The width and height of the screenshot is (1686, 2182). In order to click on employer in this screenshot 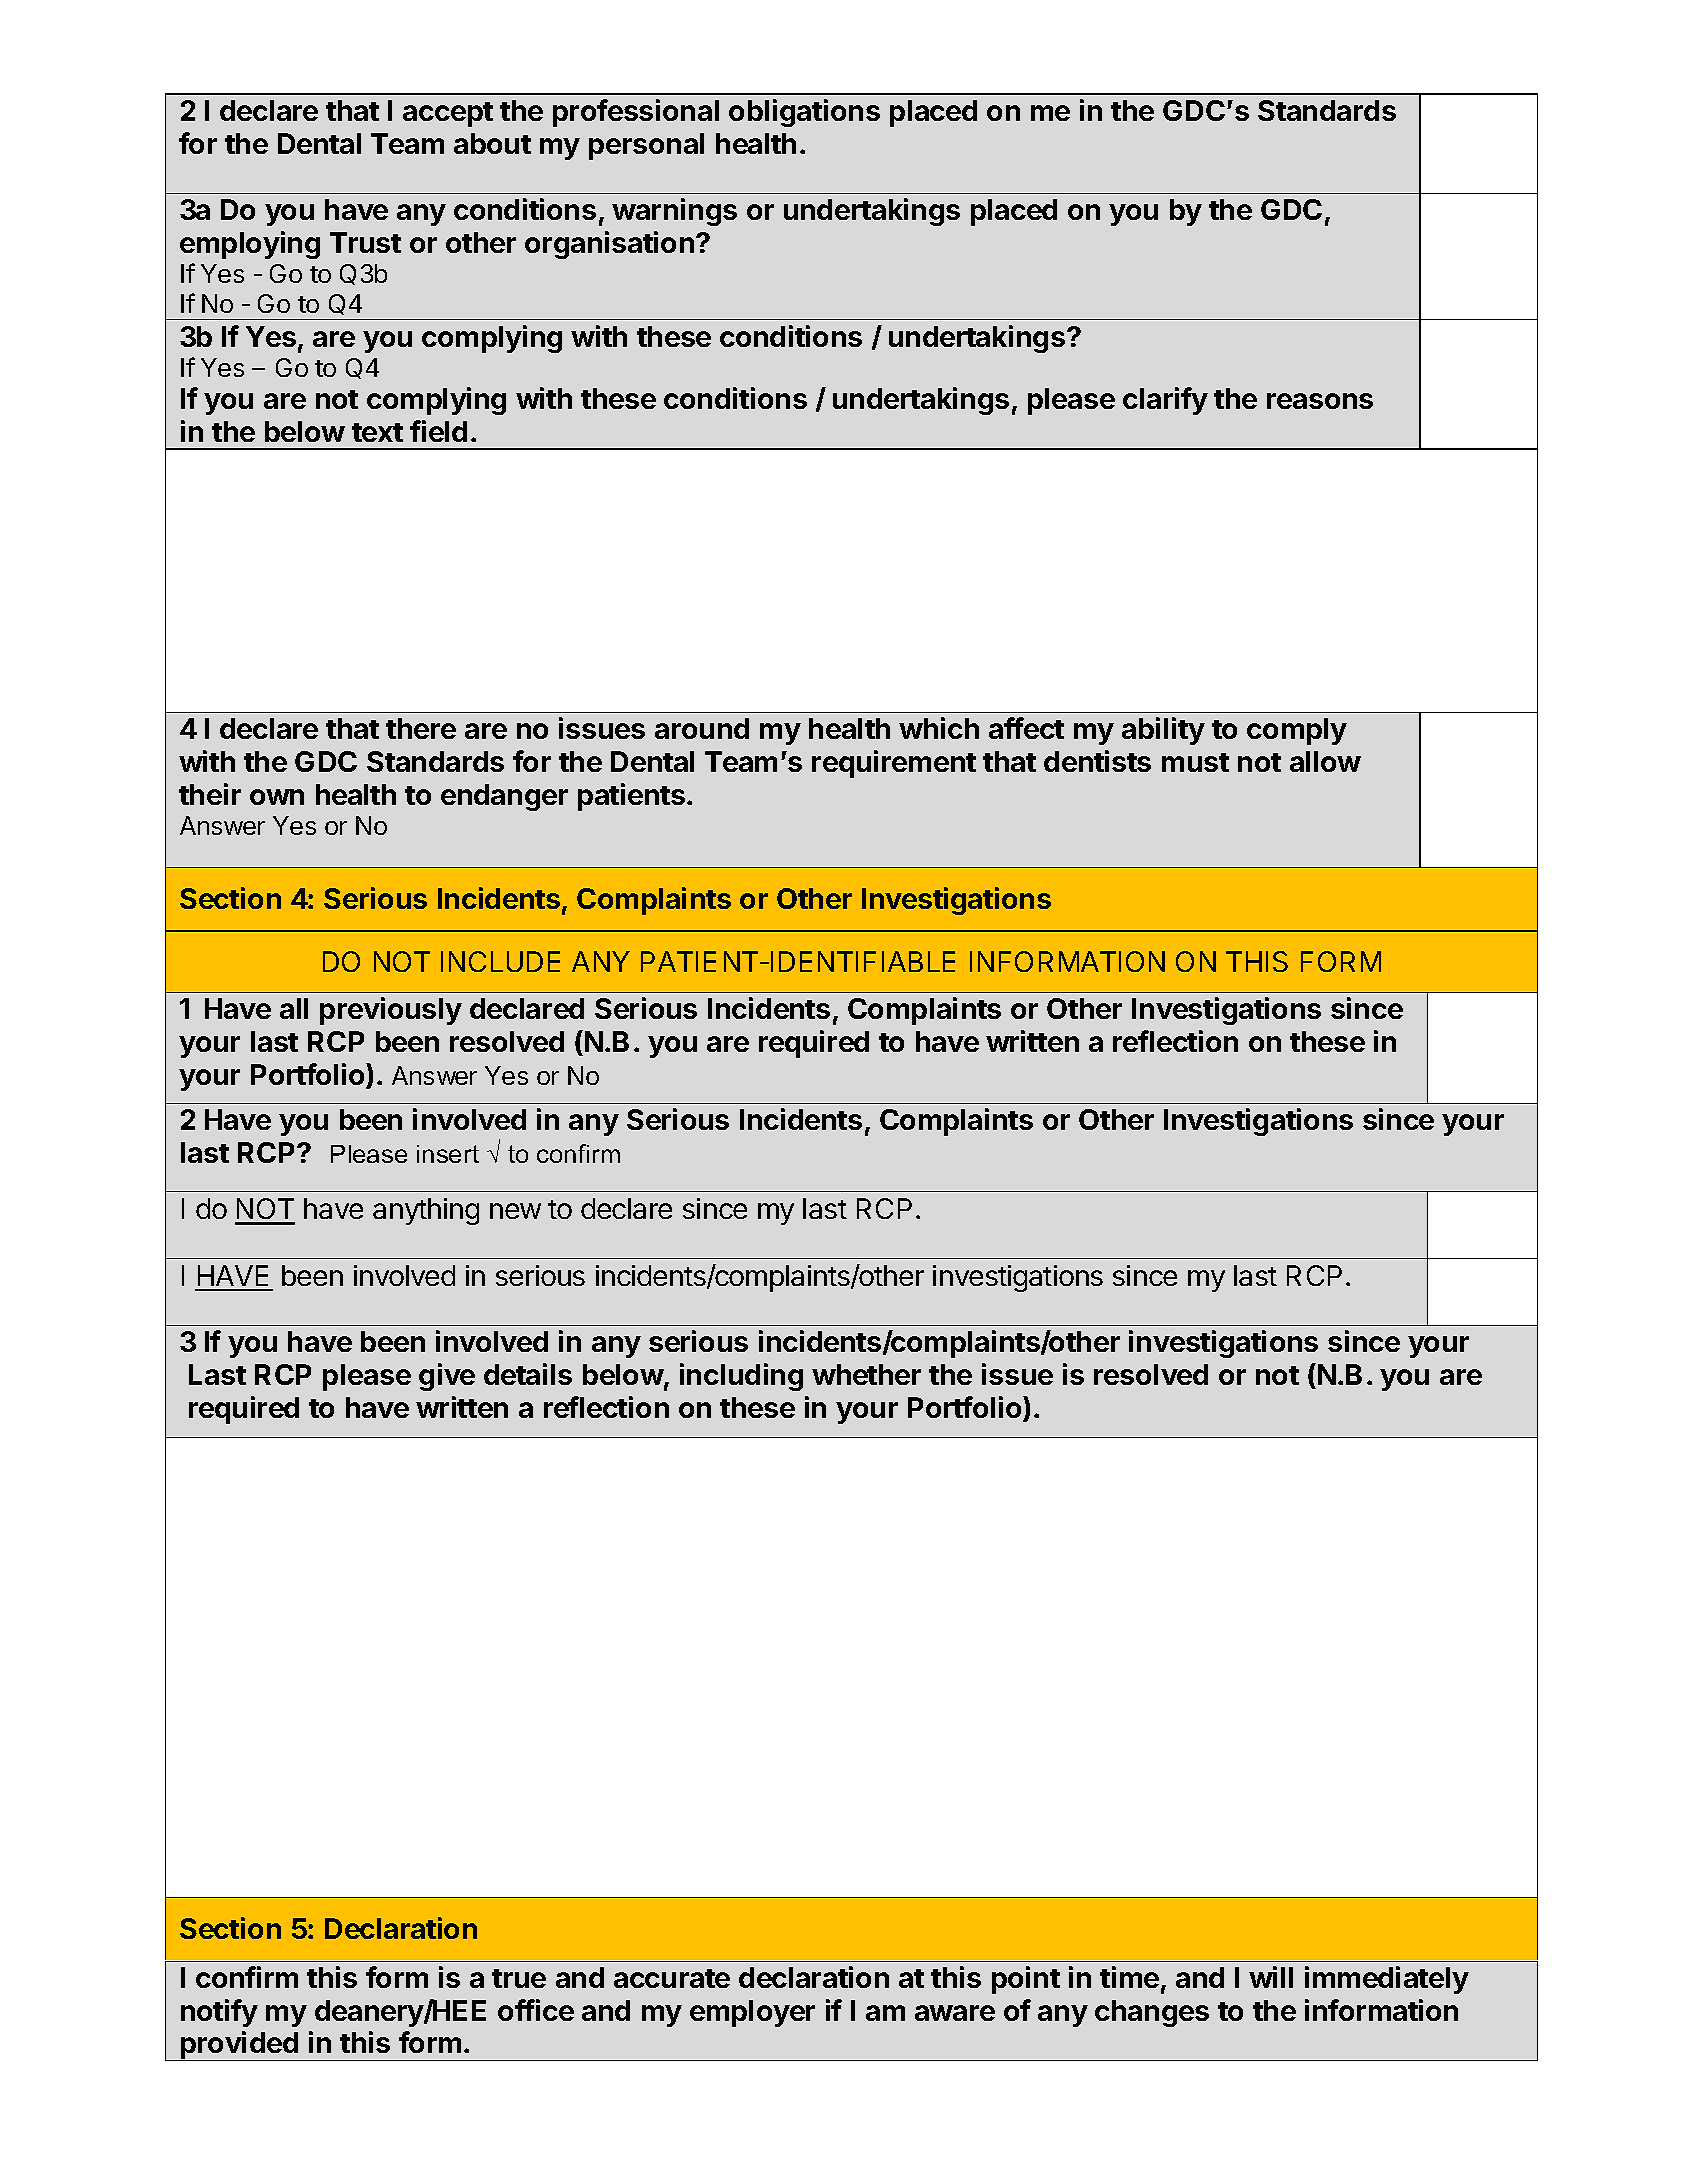, I will do `click(752, 2013)`.
